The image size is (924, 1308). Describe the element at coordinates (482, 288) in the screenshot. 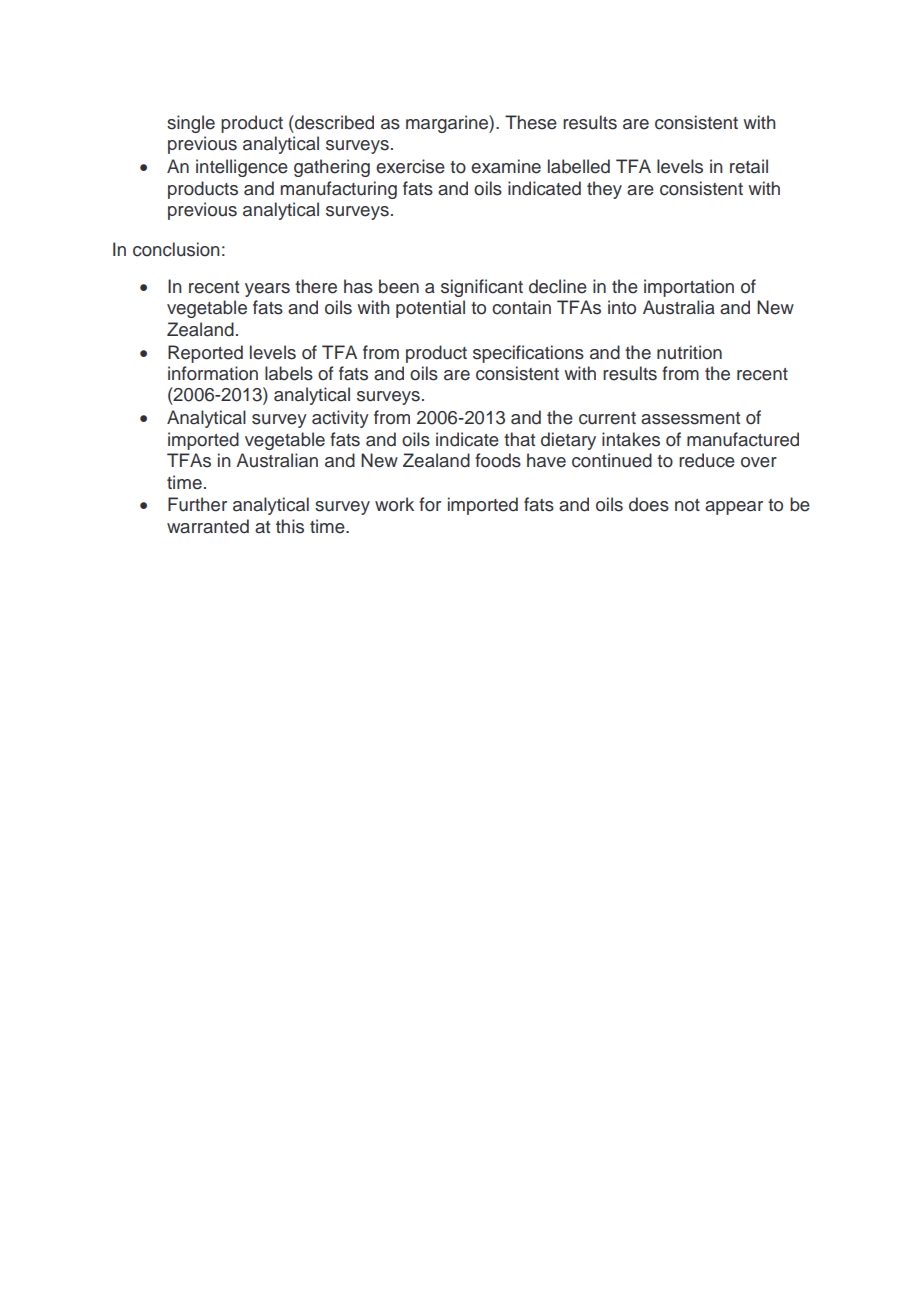

I see `significant` at that location.
